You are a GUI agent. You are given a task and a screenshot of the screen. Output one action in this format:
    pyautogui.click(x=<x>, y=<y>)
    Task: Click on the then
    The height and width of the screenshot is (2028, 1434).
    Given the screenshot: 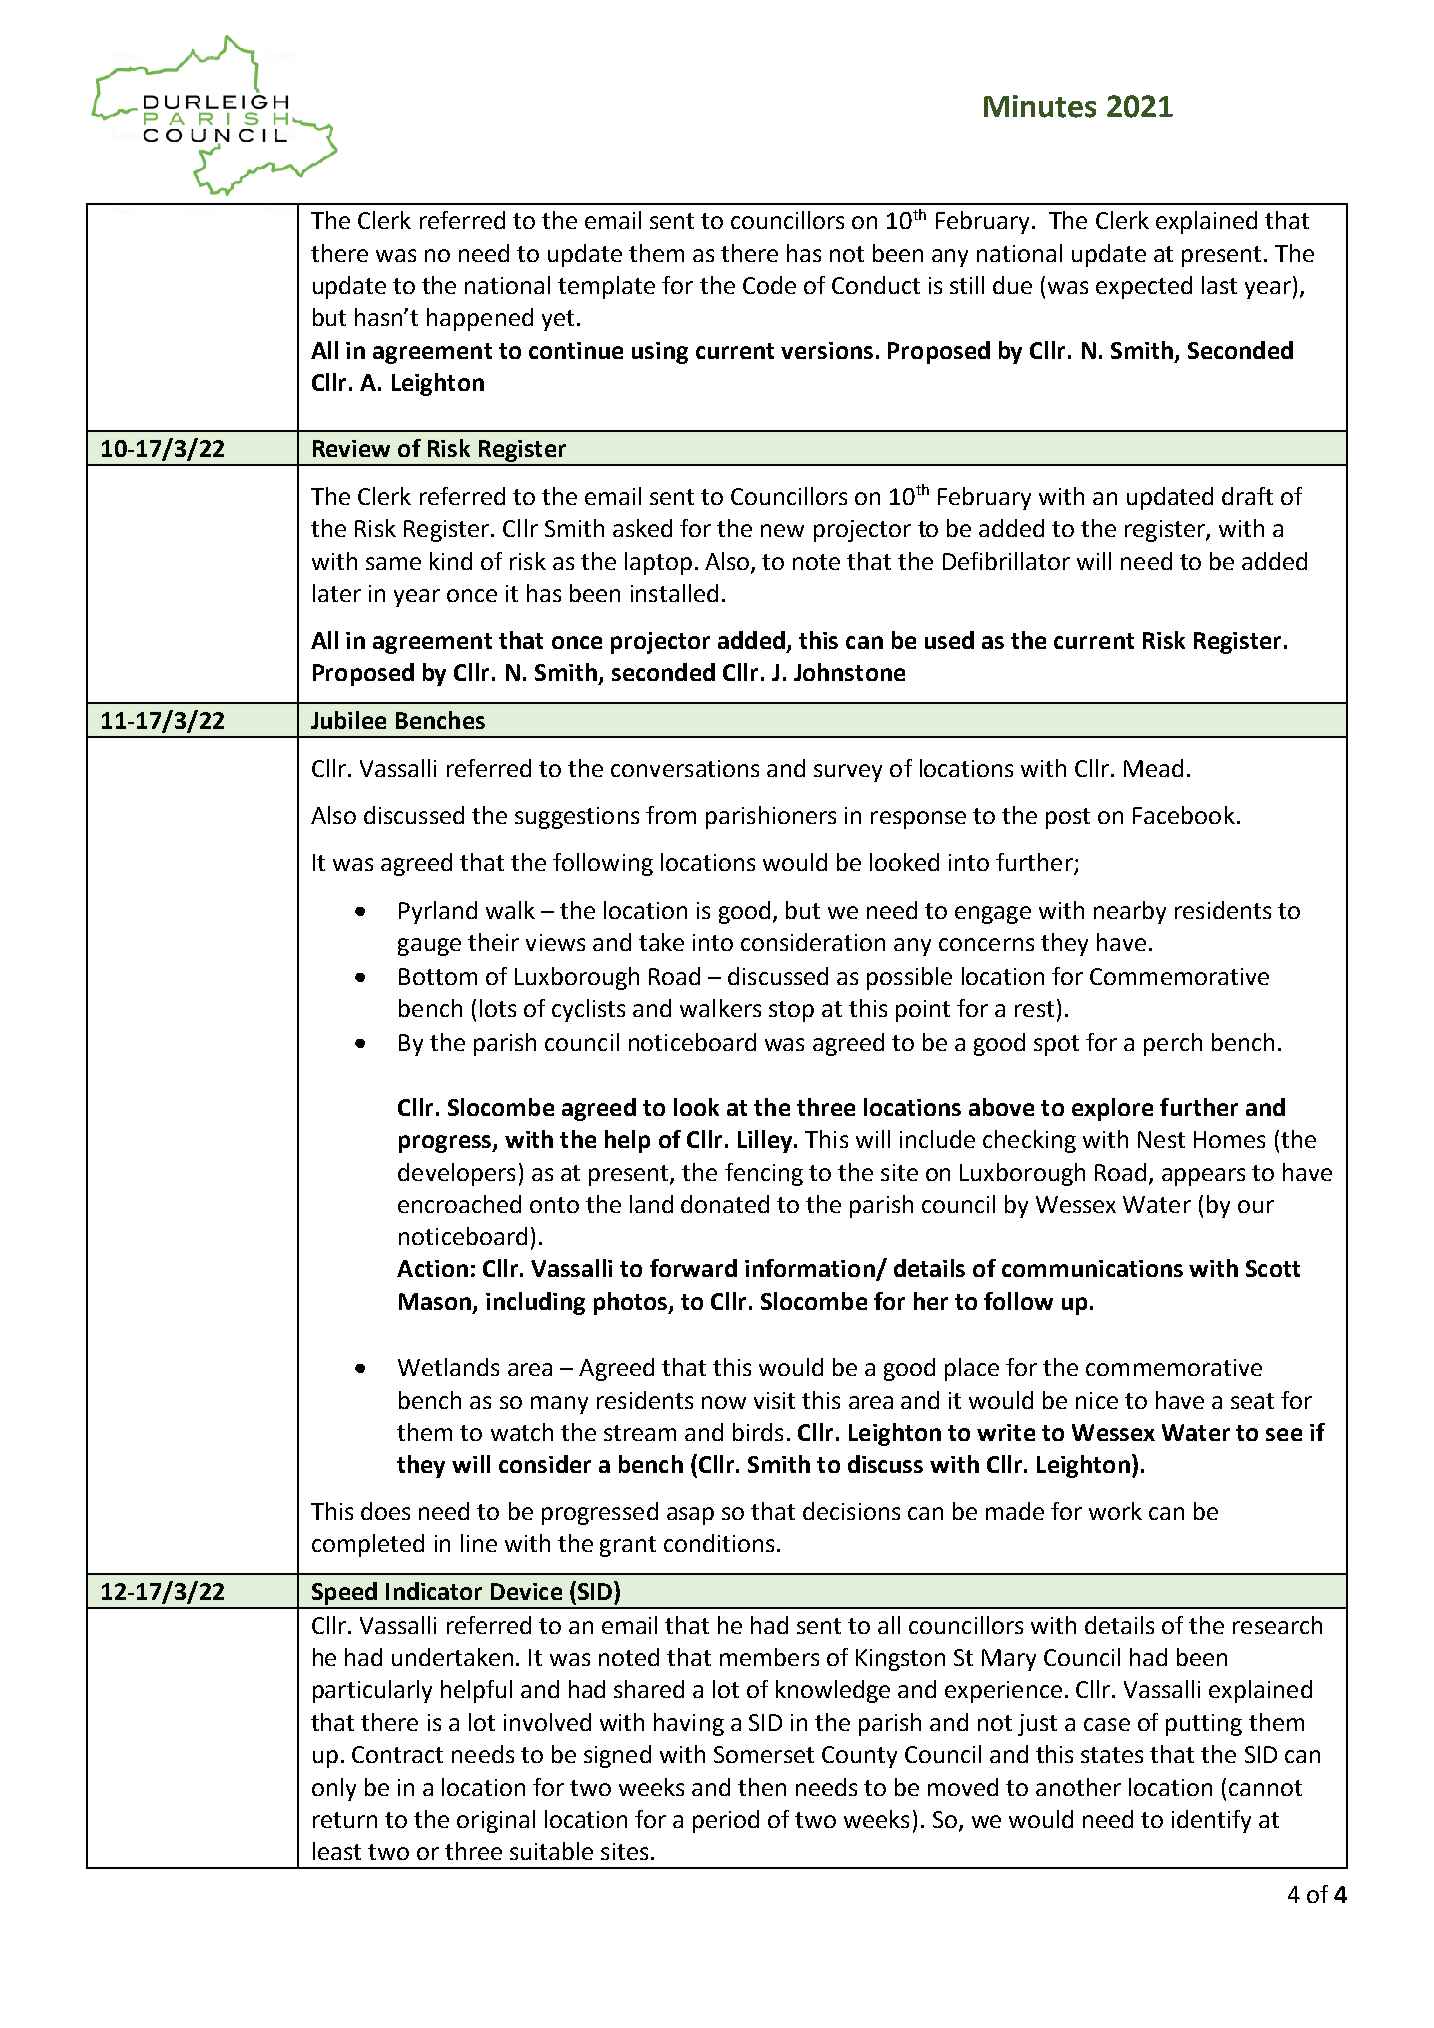 What is the action you would take?
    pyautogui.click(x=762, y=1787)
